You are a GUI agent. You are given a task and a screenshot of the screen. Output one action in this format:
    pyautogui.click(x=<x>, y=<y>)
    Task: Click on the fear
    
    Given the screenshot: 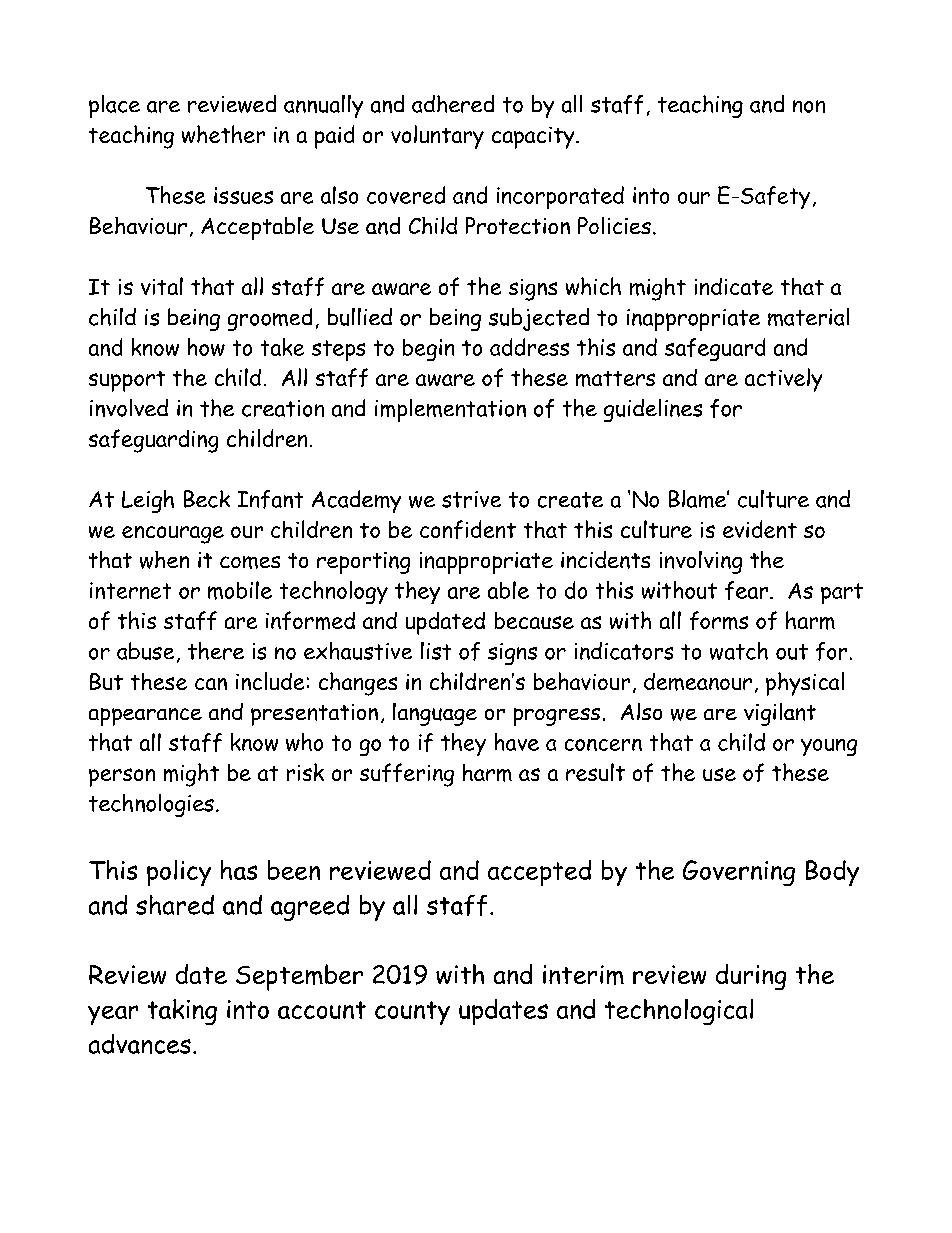 What is the action you would take?
    pyautogui.click(x=748, y=590)
